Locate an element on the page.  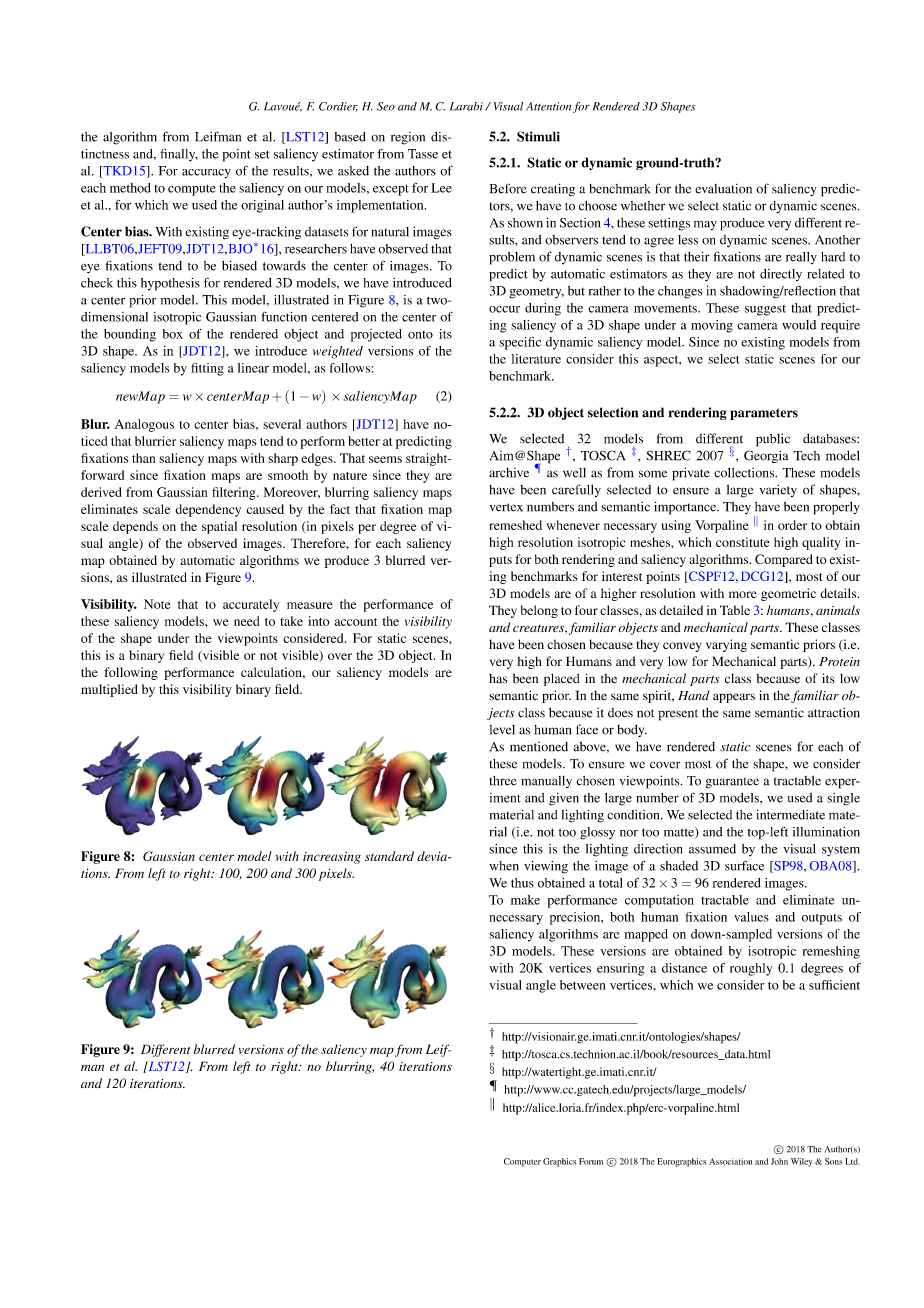
has is located at coordinates (498, 678).
